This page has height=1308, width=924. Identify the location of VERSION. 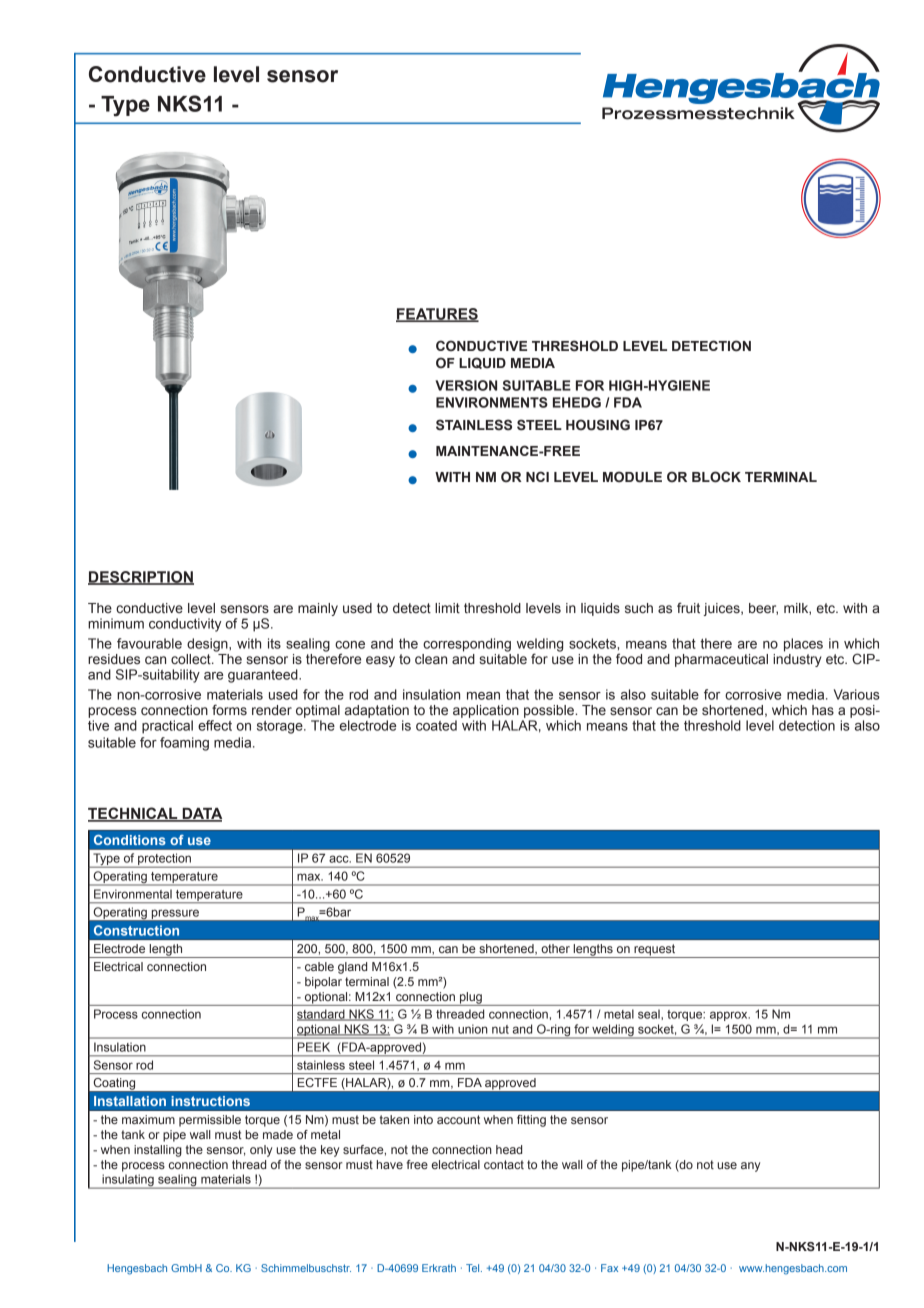
(466, 385).
